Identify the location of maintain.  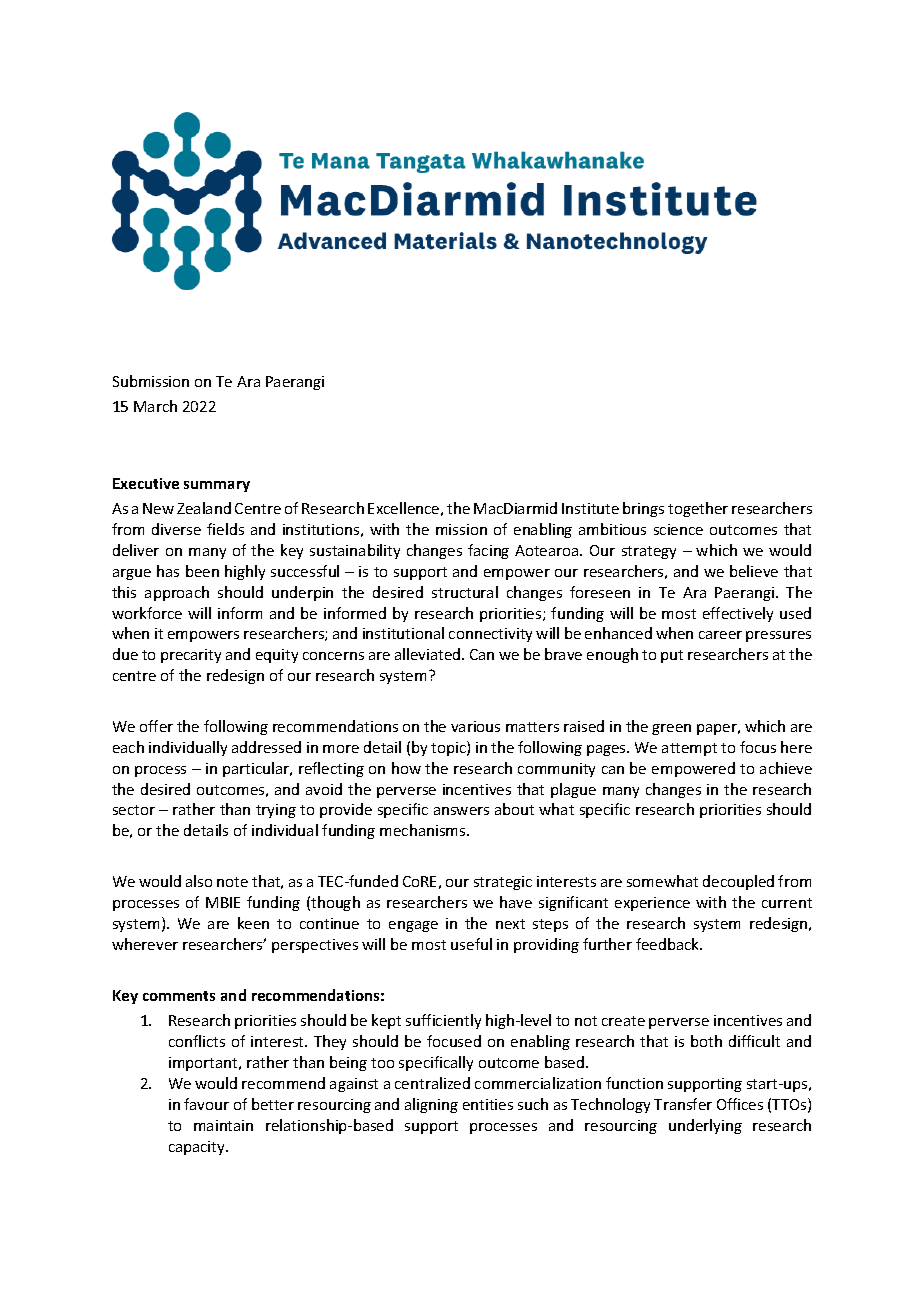
(223, 1125).
